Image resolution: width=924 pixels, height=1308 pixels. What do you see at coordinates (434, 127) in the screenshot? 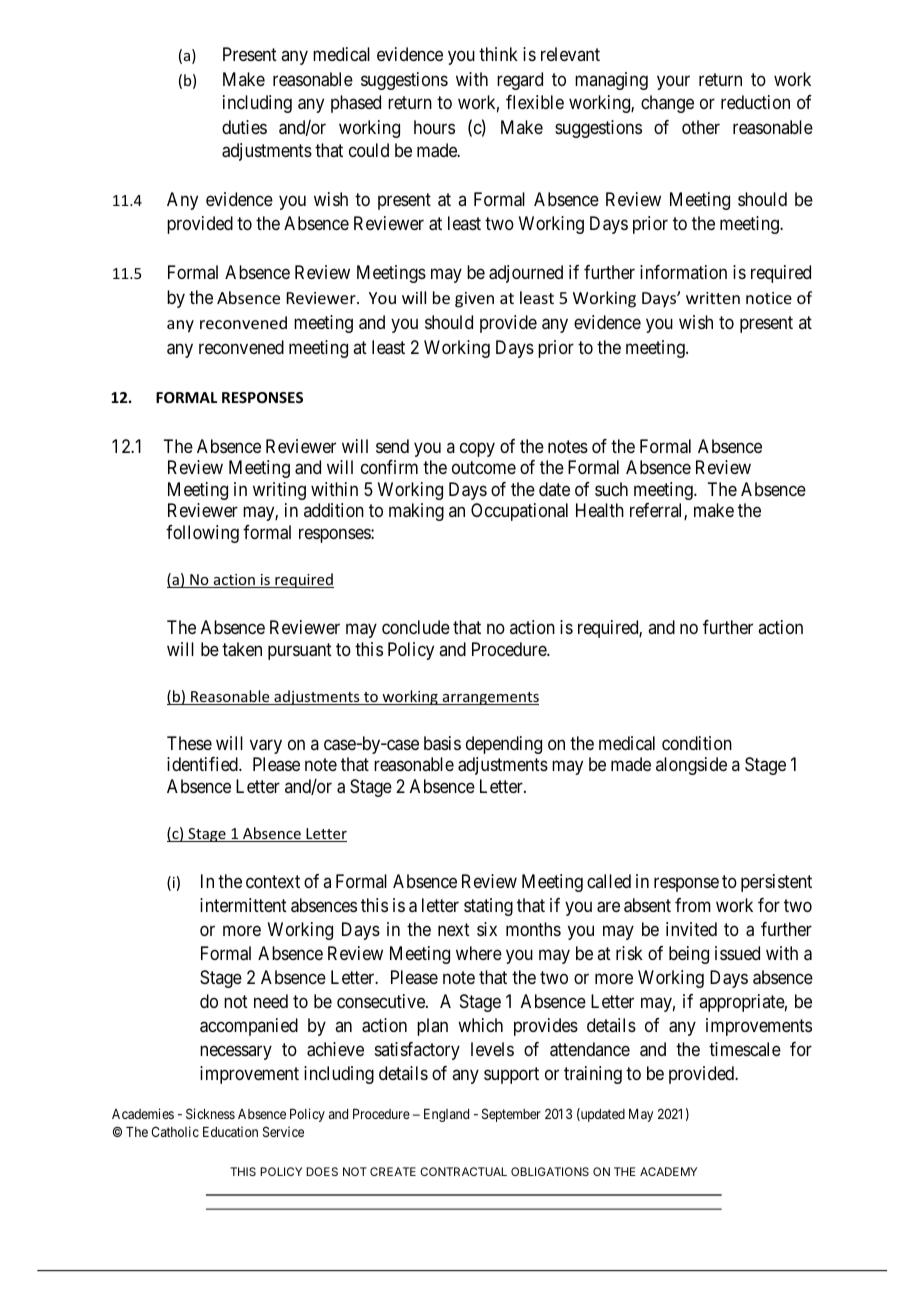
I see `hours` at bounding box center [434, 127].
